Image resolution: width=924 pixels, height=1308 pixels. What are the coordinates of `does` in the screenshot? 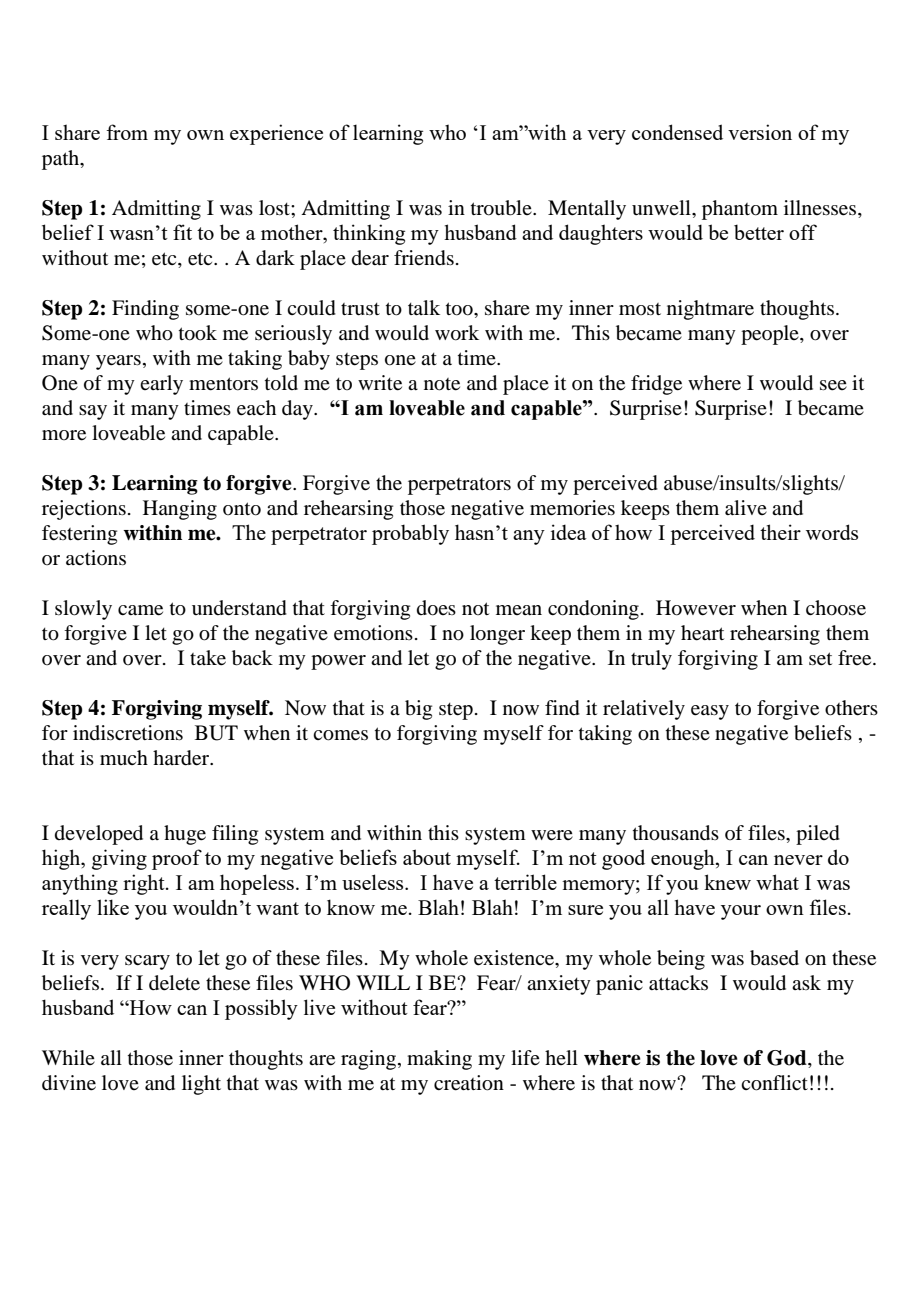 It's located at (436, 608).
